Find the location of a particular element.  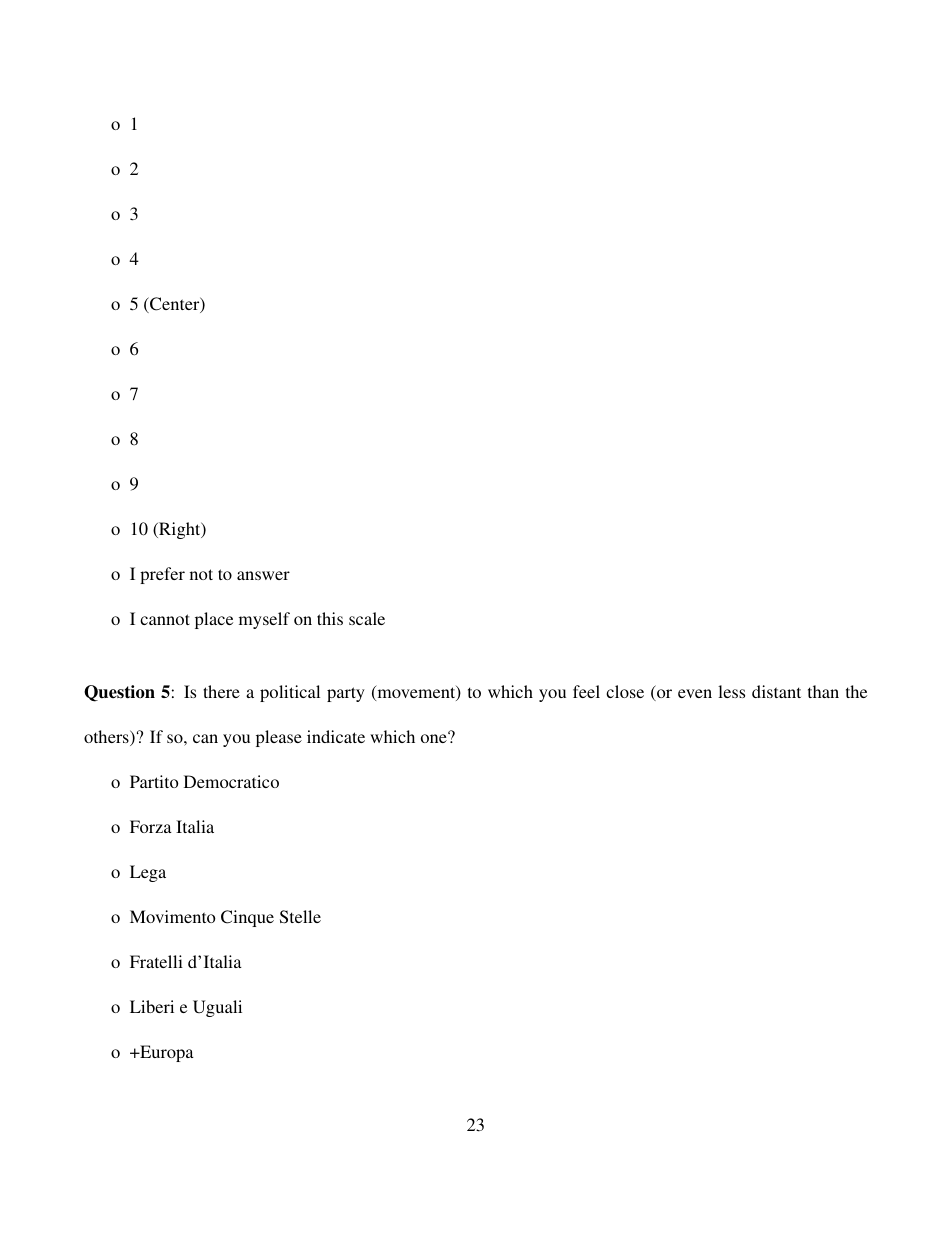

scale is located at coordinates (367, 618).
